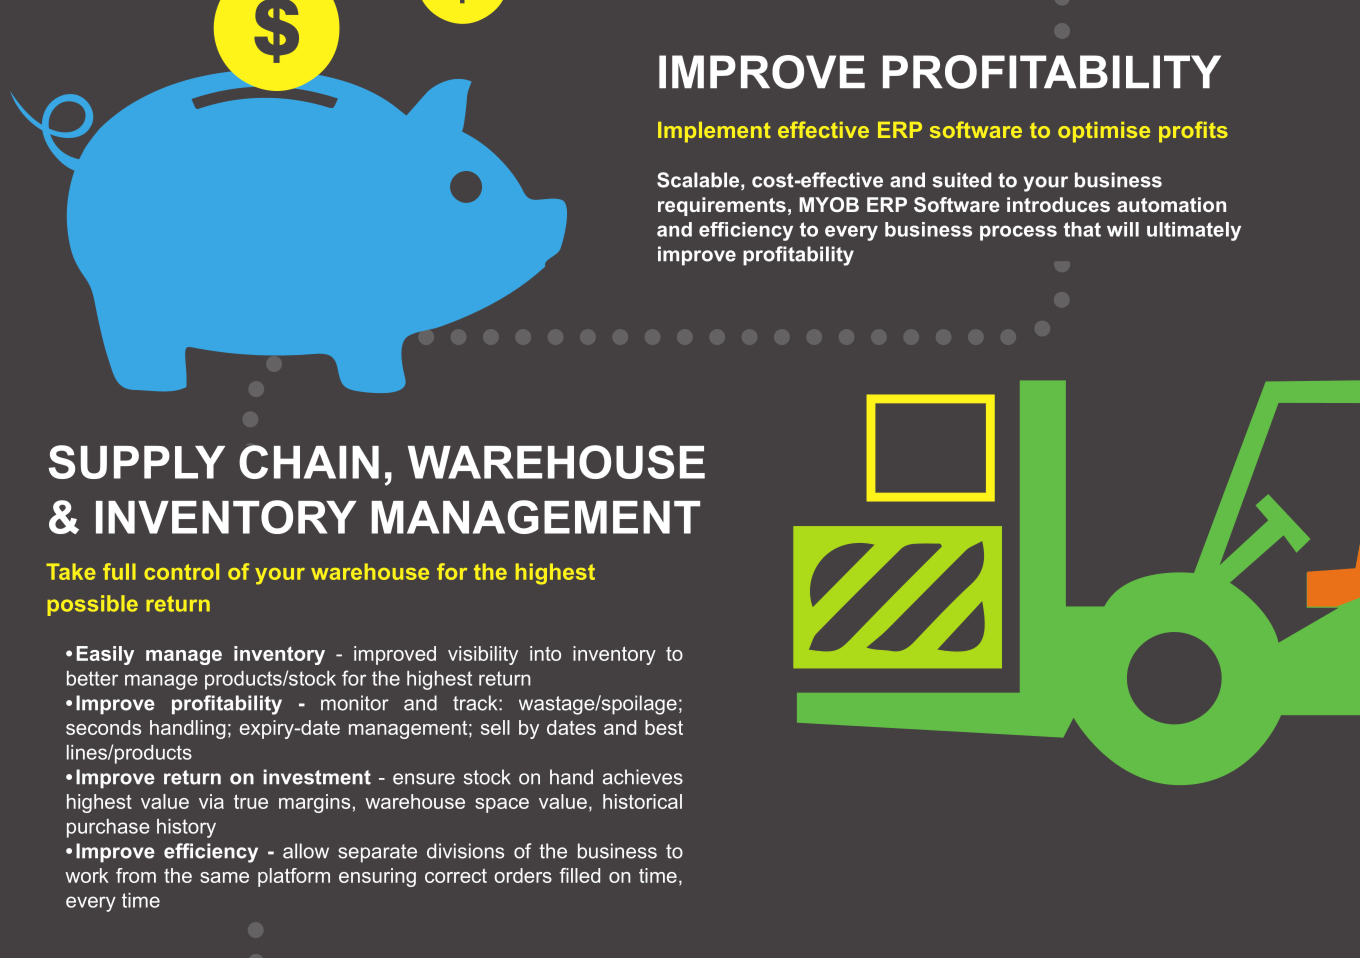 This screenshot has width=1360, height=958. What do you see at coordinates (722, 206) in the screenshot?
I see `requirements` at bounding box center [722, 206].
